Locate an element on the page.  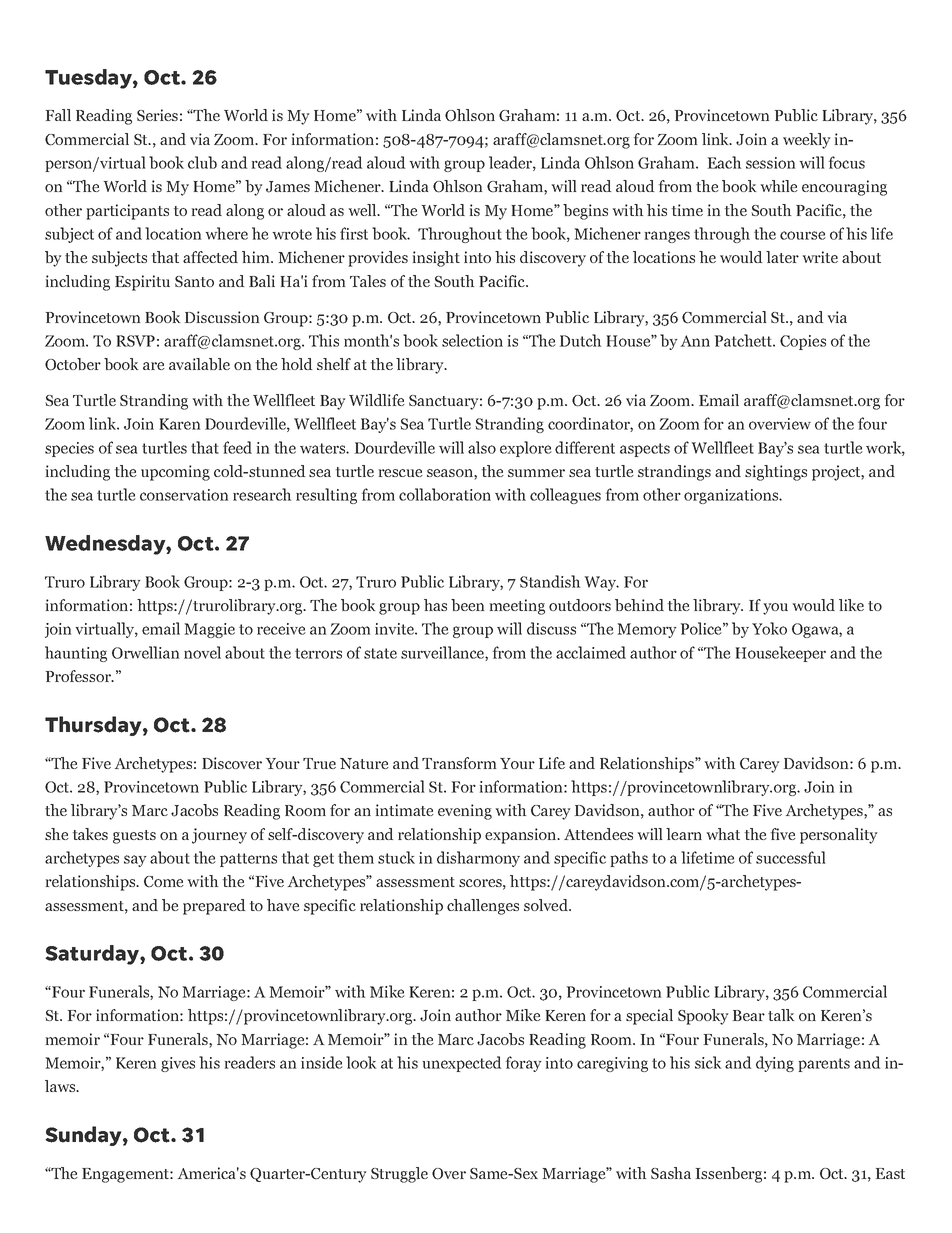
begins is located at coordinates (585, 212).
